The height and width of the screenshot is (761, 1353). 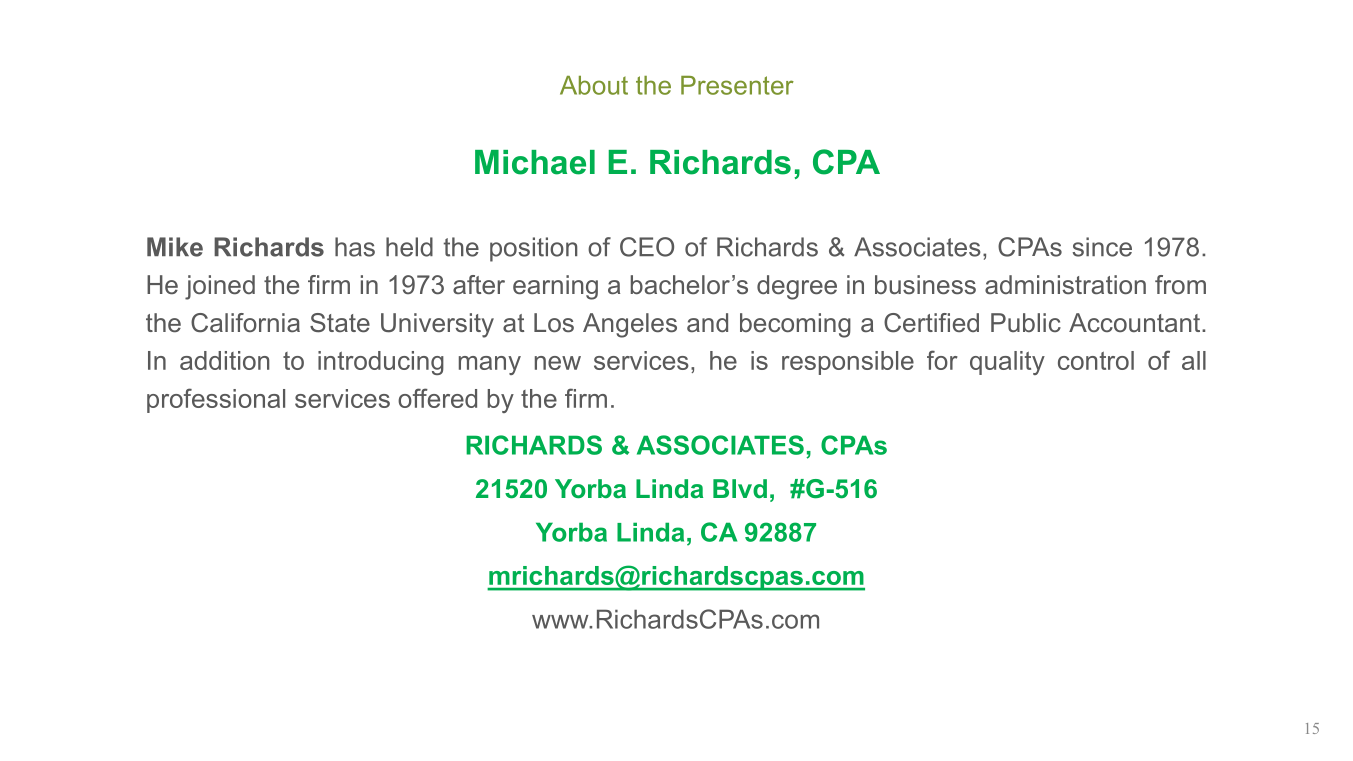 What do you see at coordinates (437, 398) in the screenshot?
I see `offered` at bounding box center [437, 398].
